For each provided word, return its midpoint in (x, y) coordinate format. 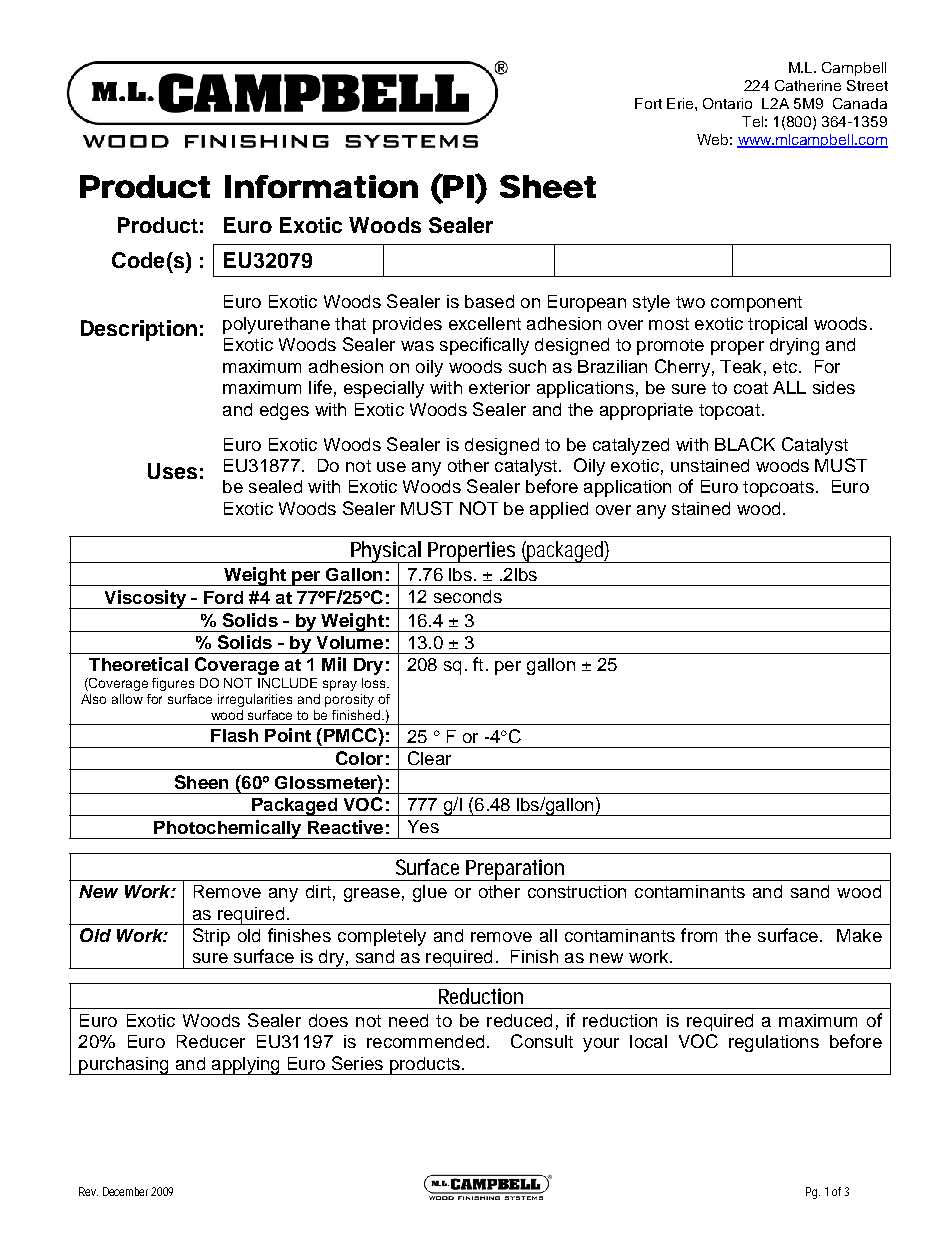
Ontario (727, 103)
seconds (468, 596)
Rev (88, 1191)
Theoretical (138, 664)
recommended (425, 1041)
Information (321, 186)
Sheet (548, 186)
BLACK (745, 444)
